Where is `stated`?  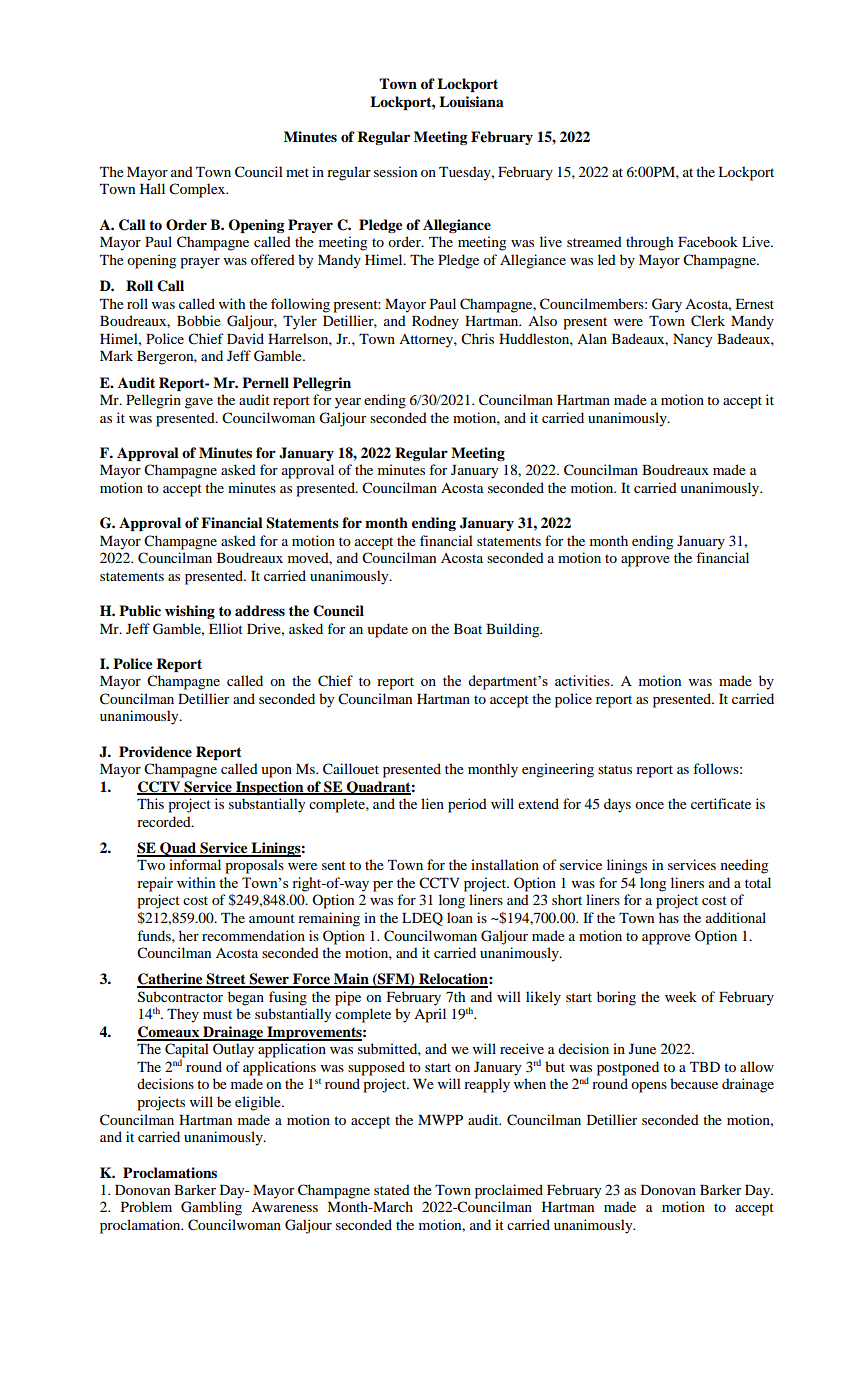 stated is located at coordinates (392, 1189).
